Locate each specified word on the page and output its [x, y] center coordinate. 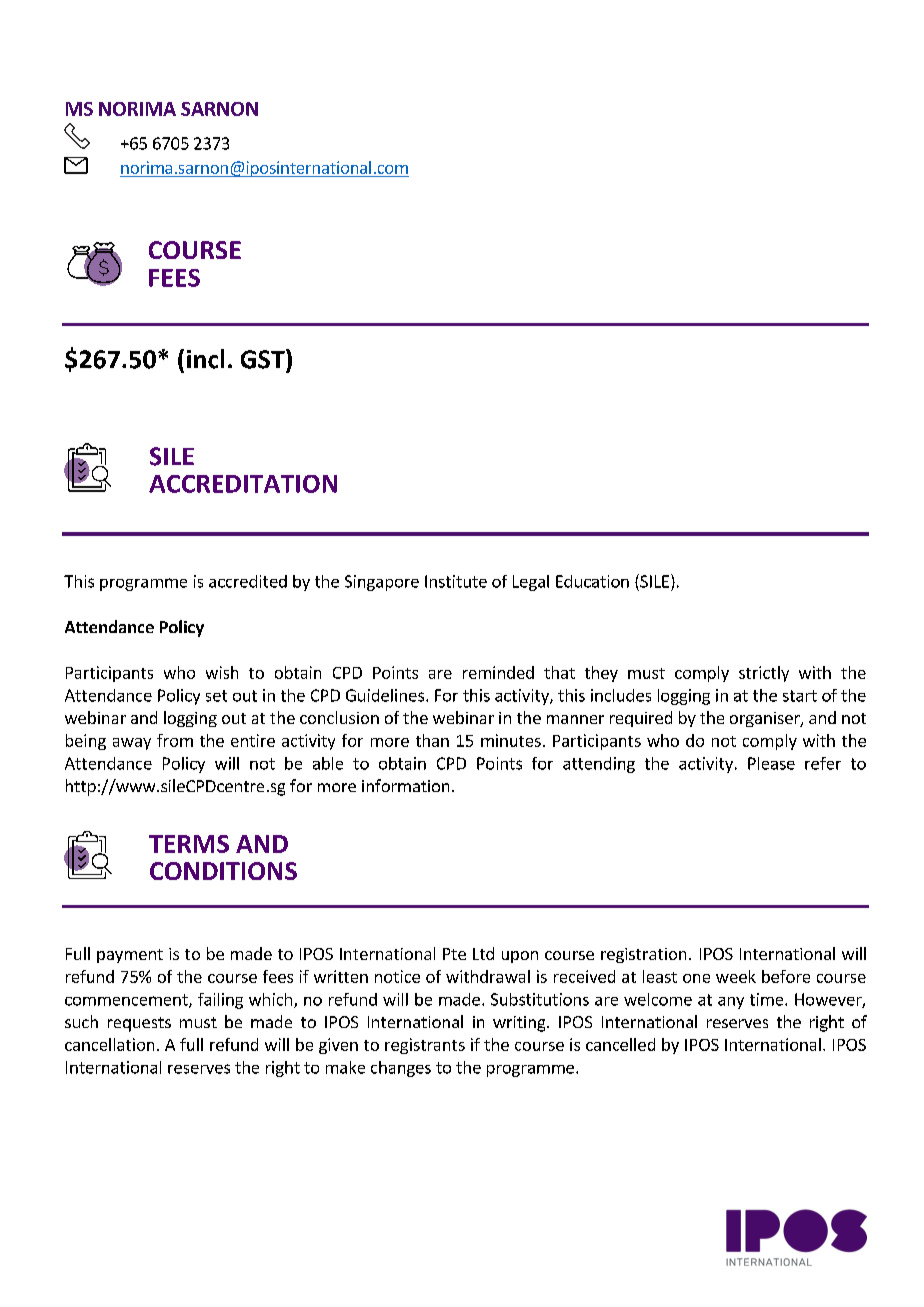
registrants [425, 1046]
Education [592, 581]
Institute [456, 581]
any [731, 1003]
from [175, 740]
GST [264, 359]
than [432, 740]
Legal [531, 583]
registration [643, 955]
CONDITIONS [223, 871]
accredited [248, 581]
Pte [454, 954]
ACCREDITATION [243, 484]
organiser [766, 719]
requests [139, 1024]
